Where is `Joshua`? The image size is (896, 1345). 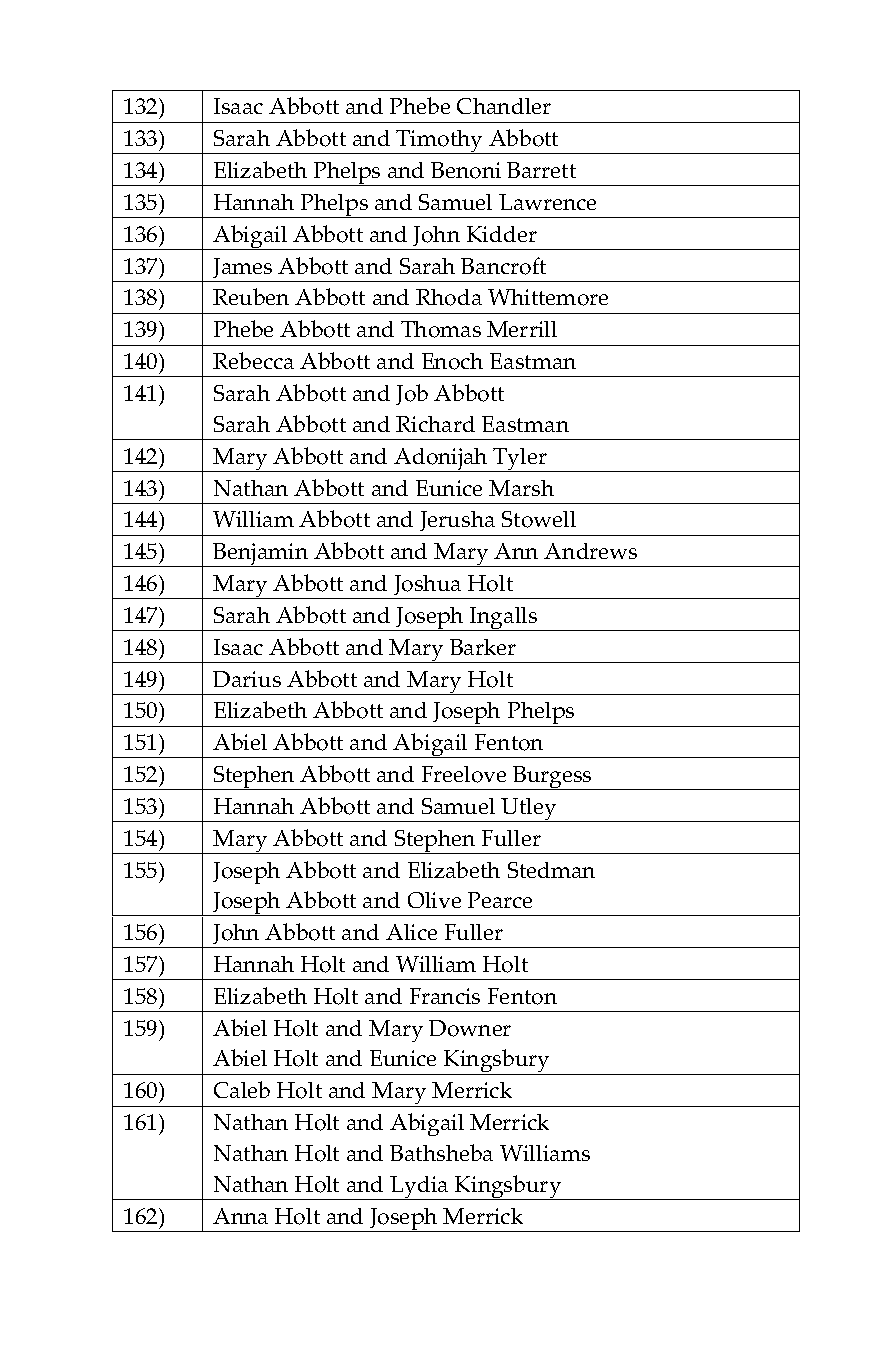 Joshua is located at coordinates (427, 585).
